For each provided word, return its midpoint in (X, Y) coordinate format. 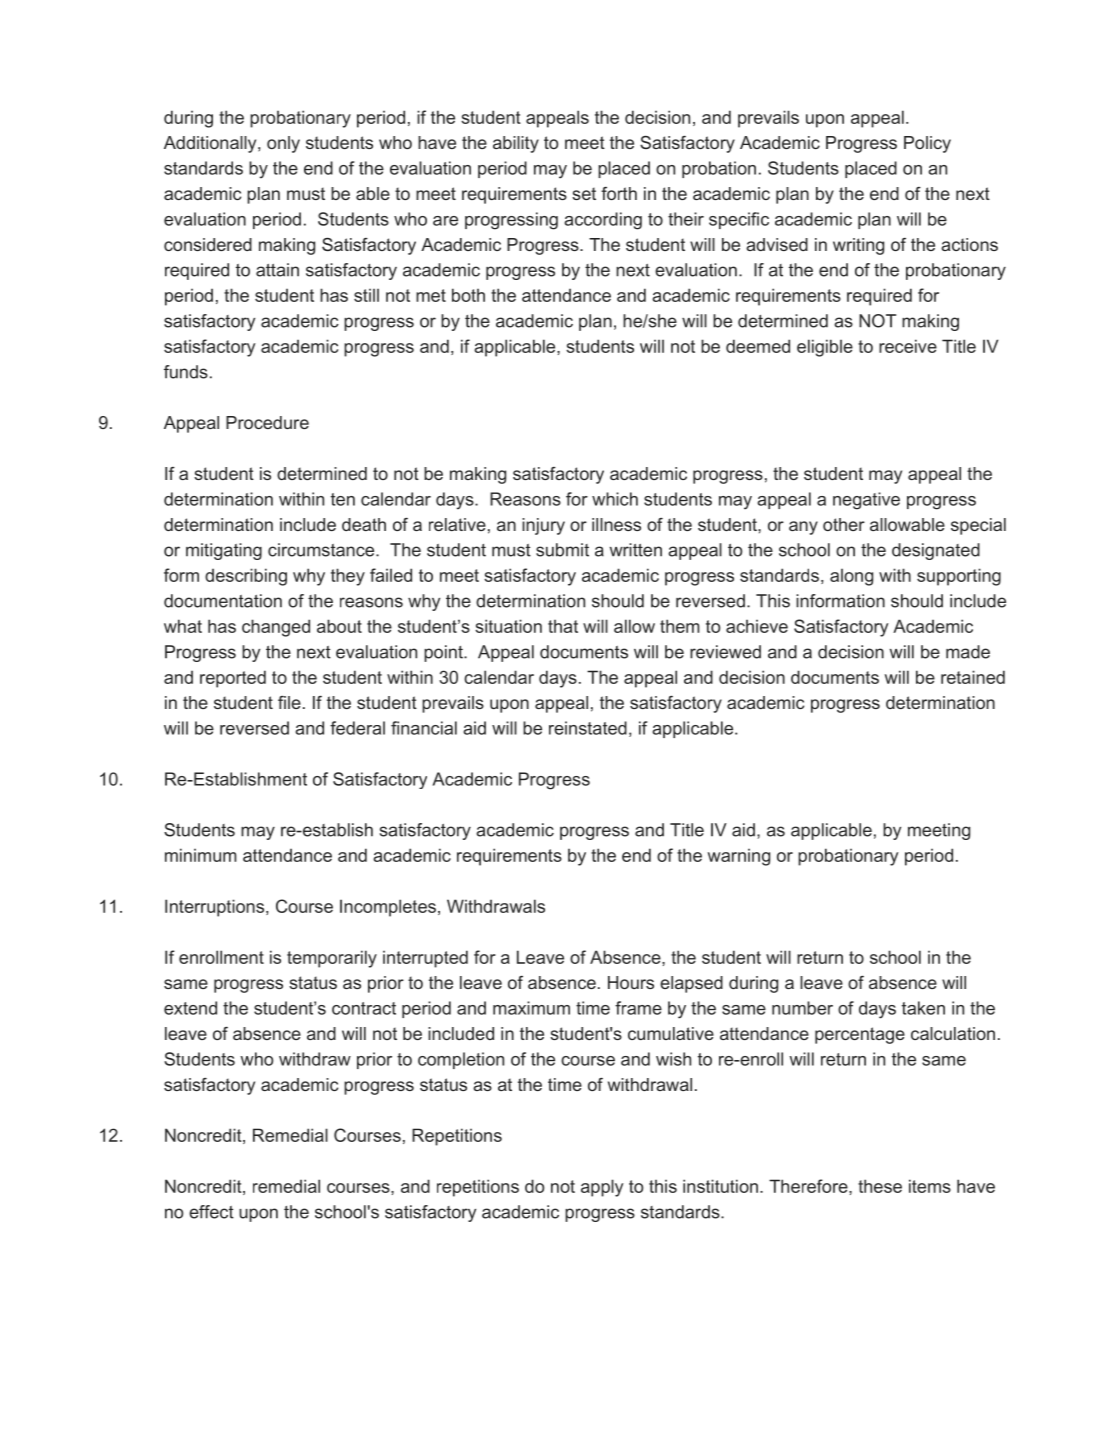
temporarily (332, 959)
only (283, 144)
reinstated (588, 728)
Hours (631, 982)
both (468, 295)
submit (562, 550)
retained (973, 677)
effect (211, 1212)
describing (246, 577)
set (584, 193)
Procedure (267, 422)
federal (357, 728)
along (851, 577)
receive (908, 346)
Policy (927, 144)
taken (923, 1008)
